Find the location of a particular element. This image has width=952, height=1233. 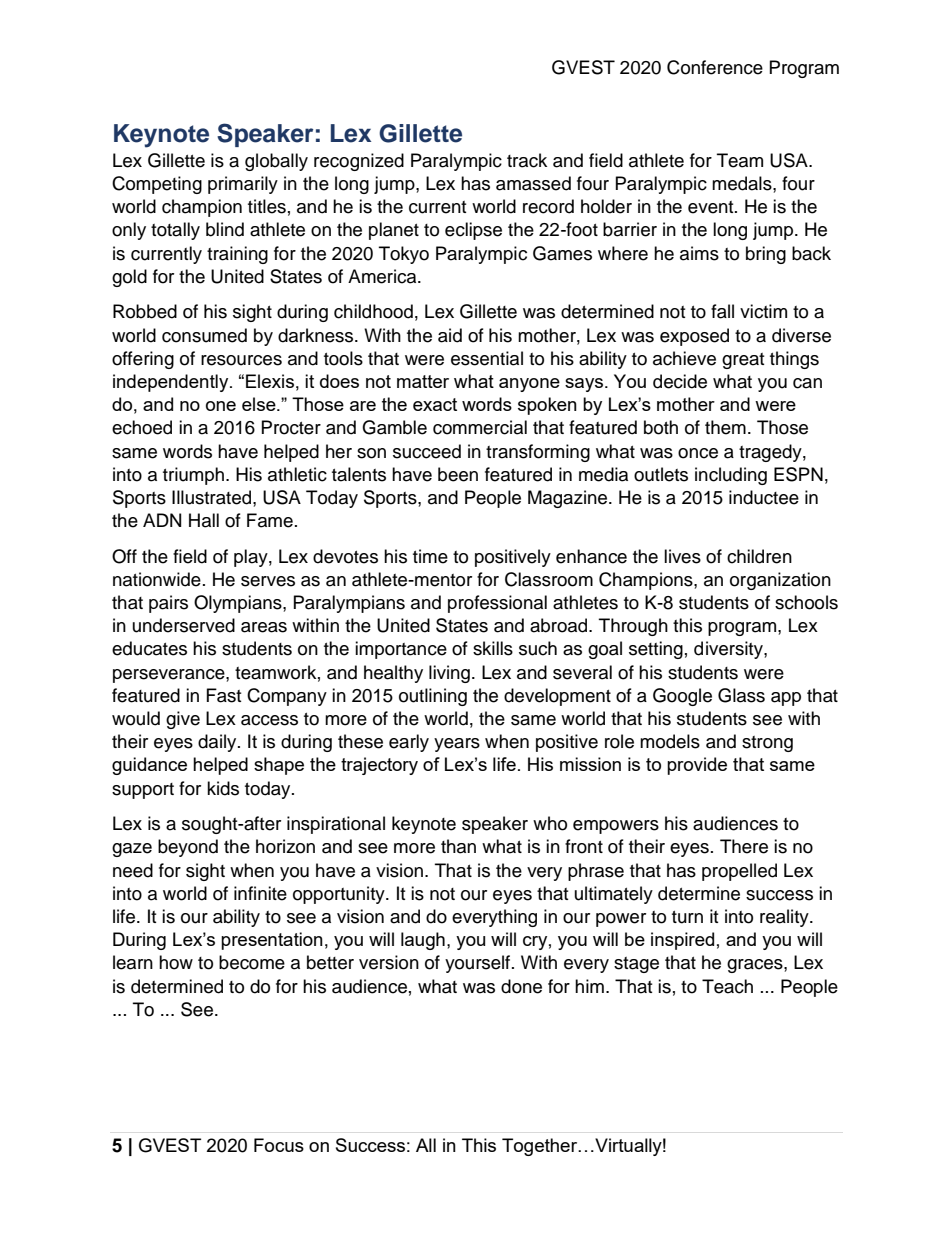

Conference is located at coordinates (715, 67).
